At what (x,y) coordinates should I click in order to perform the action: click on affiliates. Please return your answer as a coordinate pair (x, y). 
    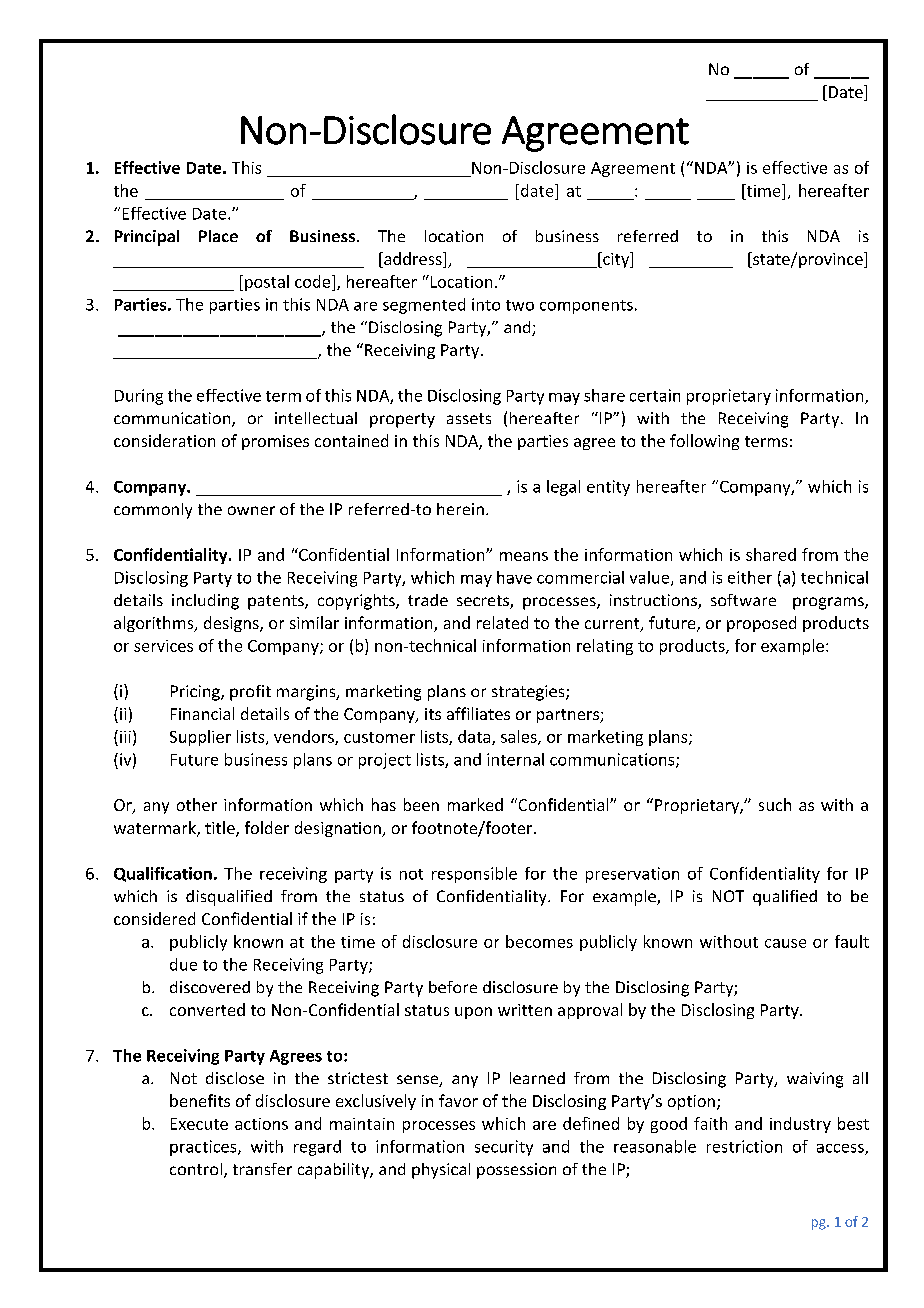
    Looking at the image, I should click on (478, 713).
